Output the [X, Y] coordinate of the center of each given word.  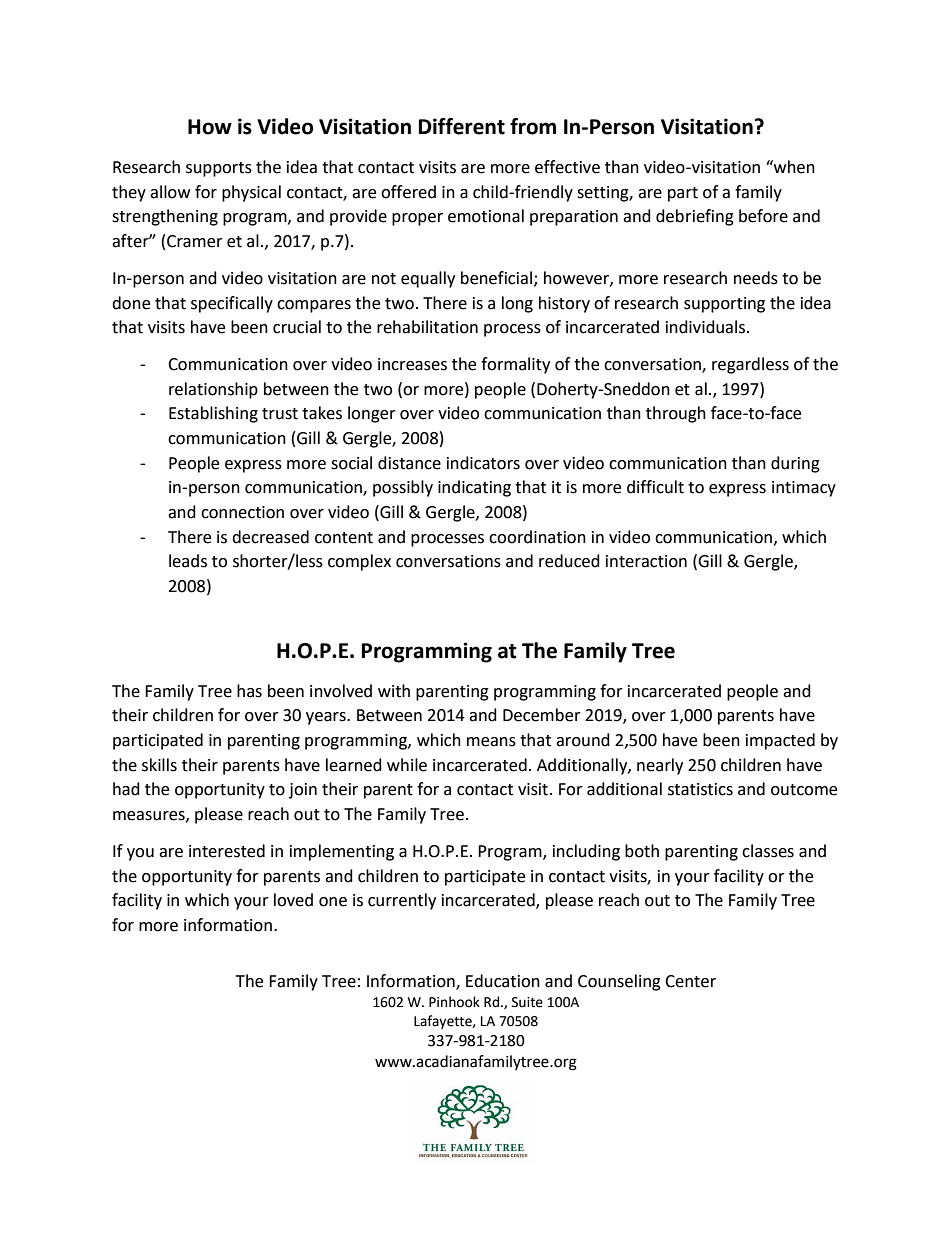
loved [293, 900]
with [394, 691]
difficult [655, 487]
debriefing [695, 217]
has [249, 691]
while [407, 765]
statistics [700, 789]
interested [227, 851]
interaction [646, 561]
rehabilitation [427, 327]
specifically [232, 304]
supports [219, 169]
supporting [724, 305]
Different [462, 126]
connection [242, 512]
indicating [474, 488]
